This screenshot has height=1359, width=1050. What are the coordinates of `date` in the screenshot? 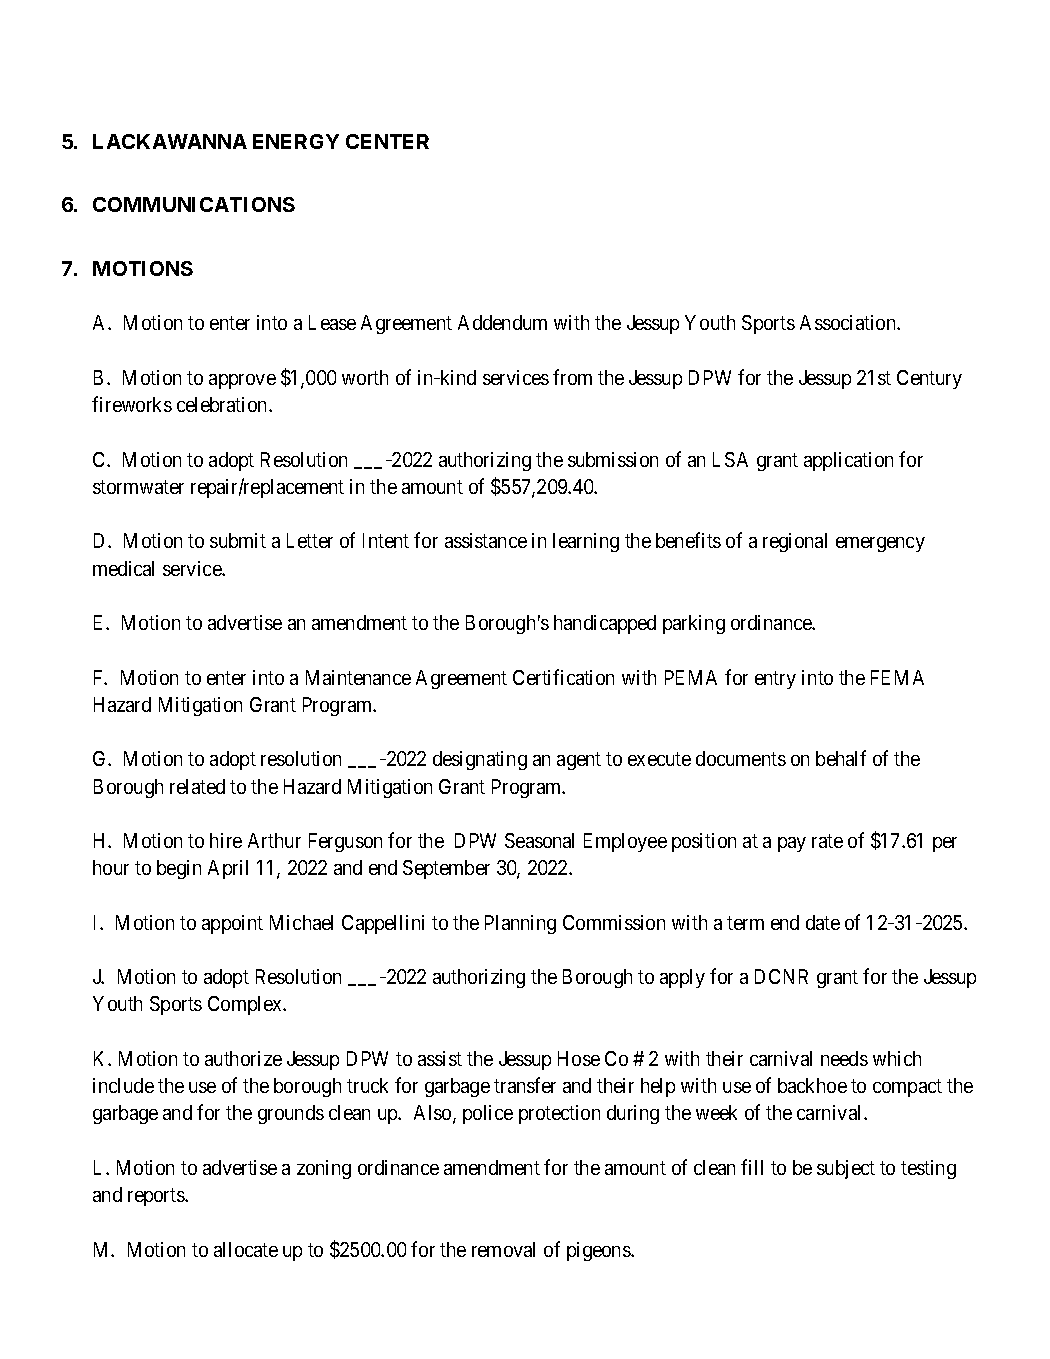 It's located at (823, 922).
